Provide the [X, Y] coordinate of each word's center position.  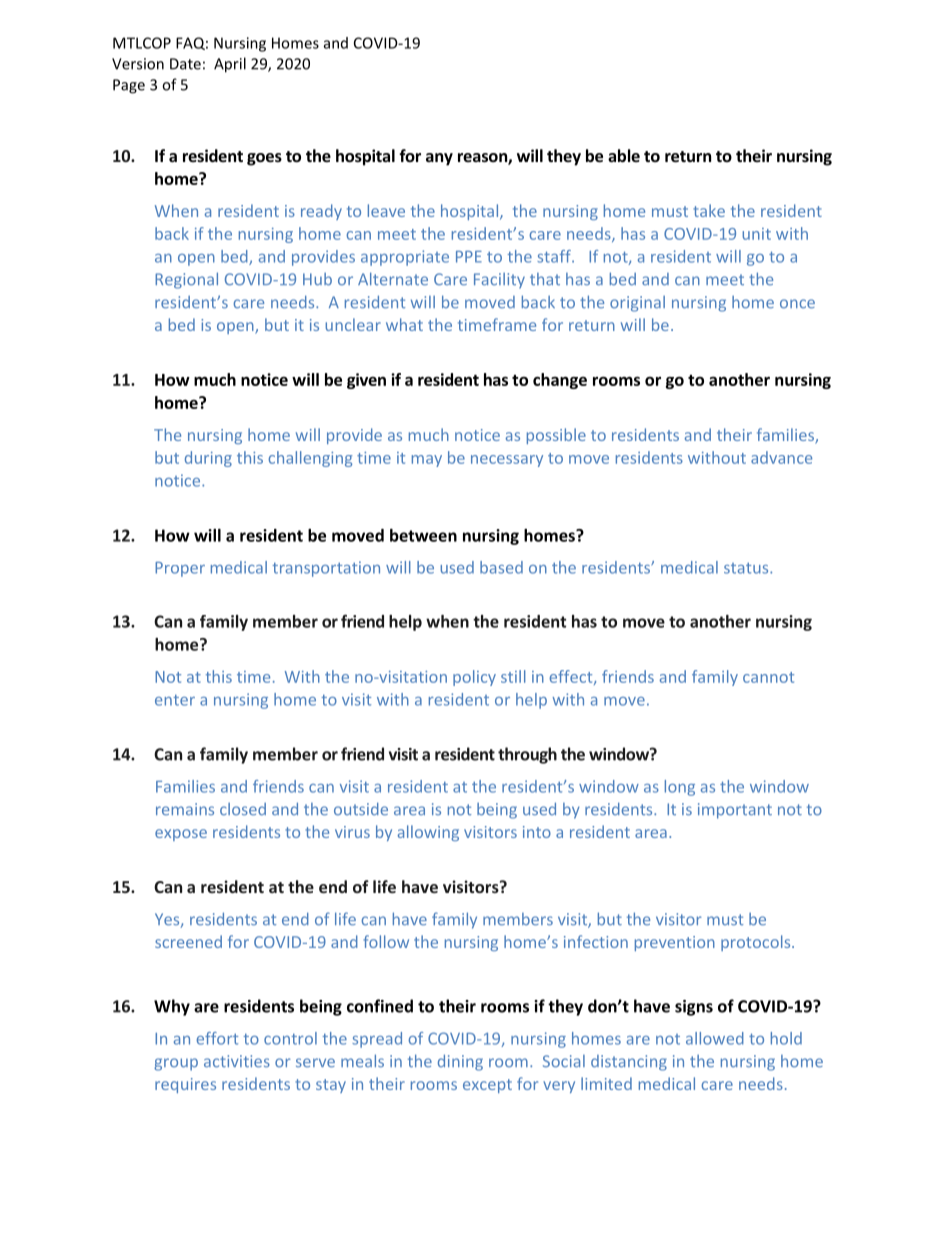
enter [175, 700]
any [439, 159]
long [680, 788]
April [230, 65]
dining [460, 1062]
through [527, 755]
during [208, 459]
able [624, 155]
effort [217, 1038]
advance [781, 457]
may [427, 461]
